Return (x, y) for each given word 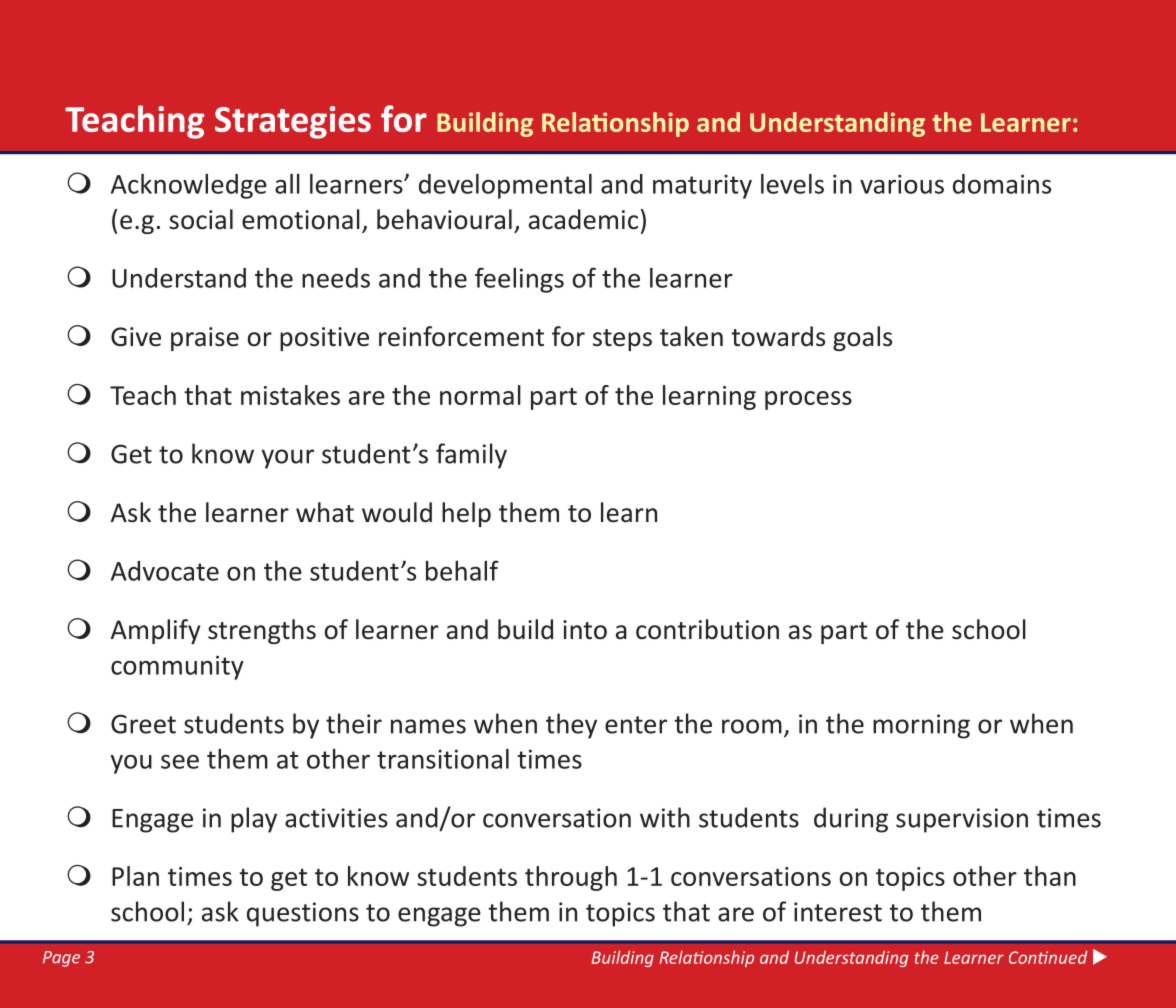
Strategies (293, 122)
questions (303, 914)
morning (921, 726)
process (808, 400)
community (177, 667)
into (585, 630)
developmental (505, 186)
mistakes (290, 395)
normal (480, 395)
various (902, 184)
